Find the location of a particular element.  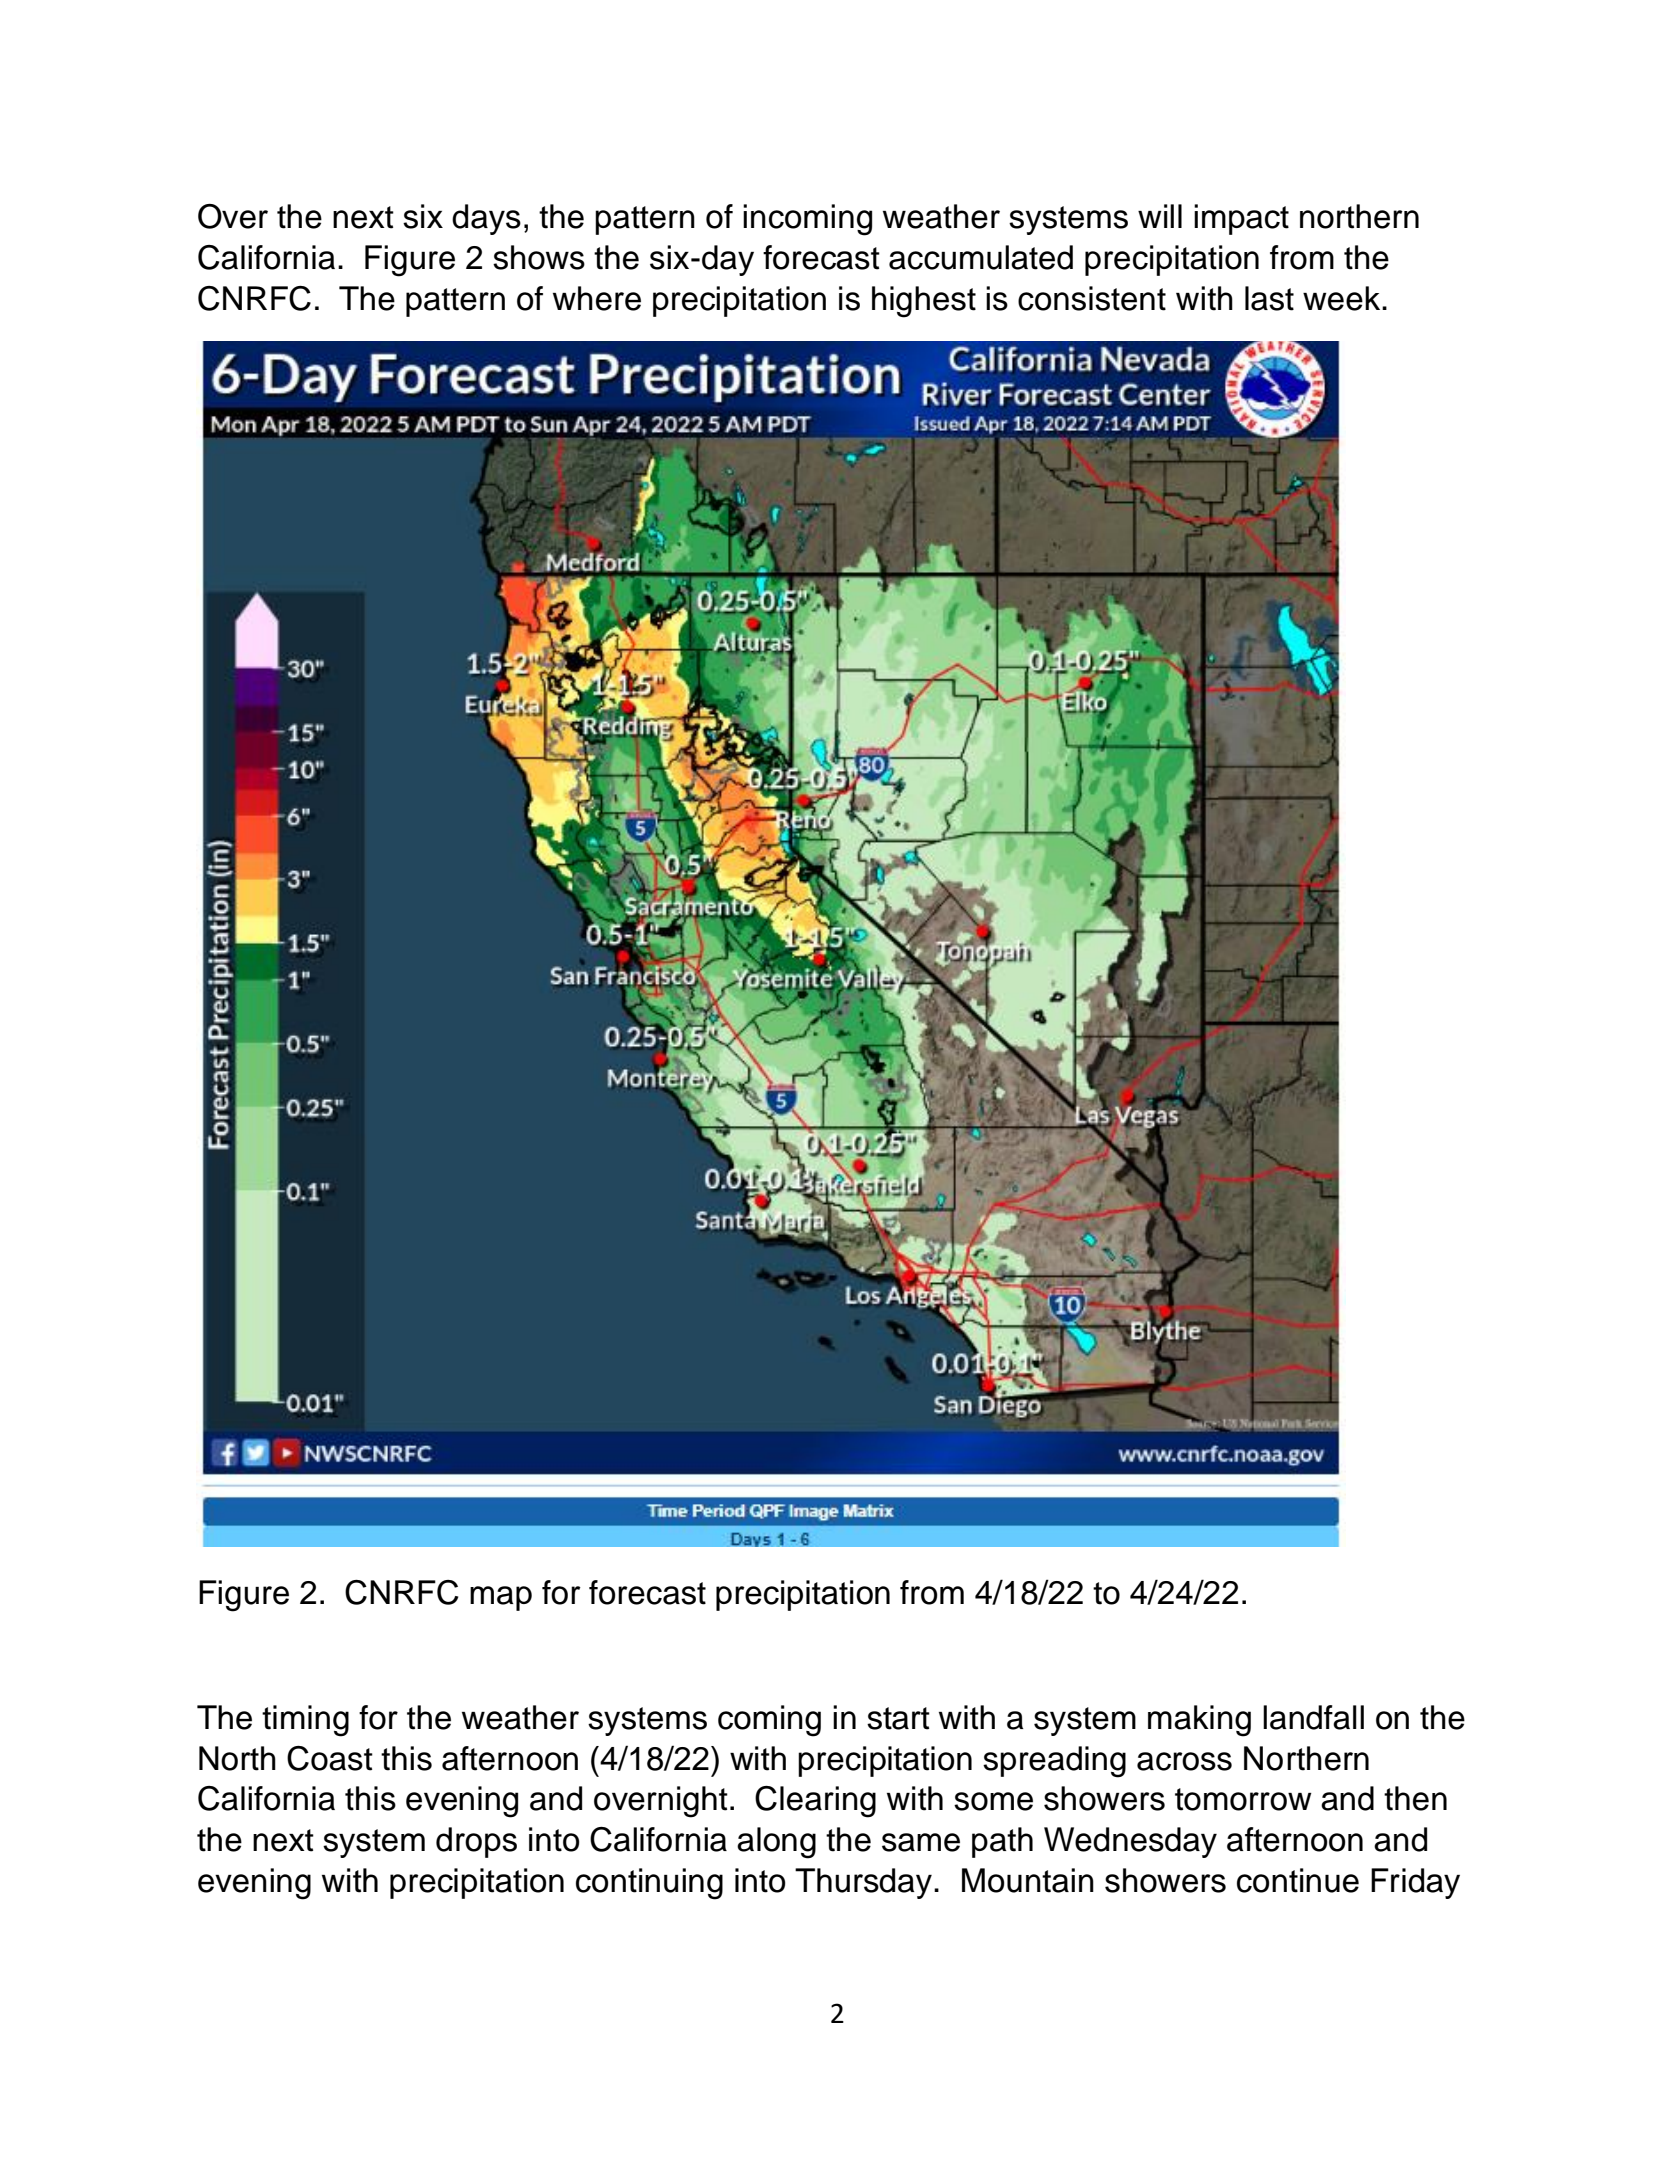

drops is located at coordinates (476, 1842).
